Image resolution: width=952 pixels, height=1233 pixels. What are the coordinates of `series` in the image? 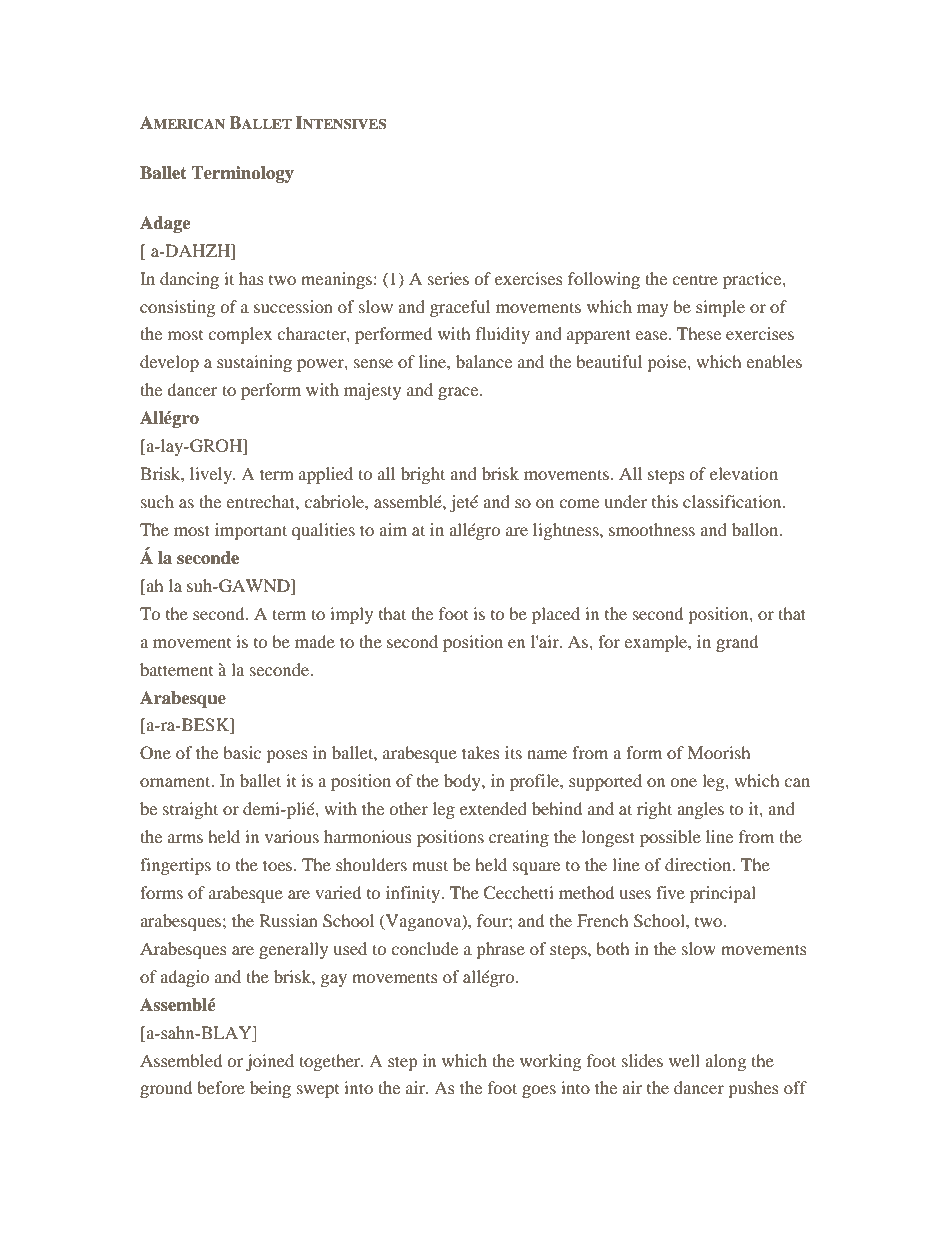 It's located at (448, 278).
